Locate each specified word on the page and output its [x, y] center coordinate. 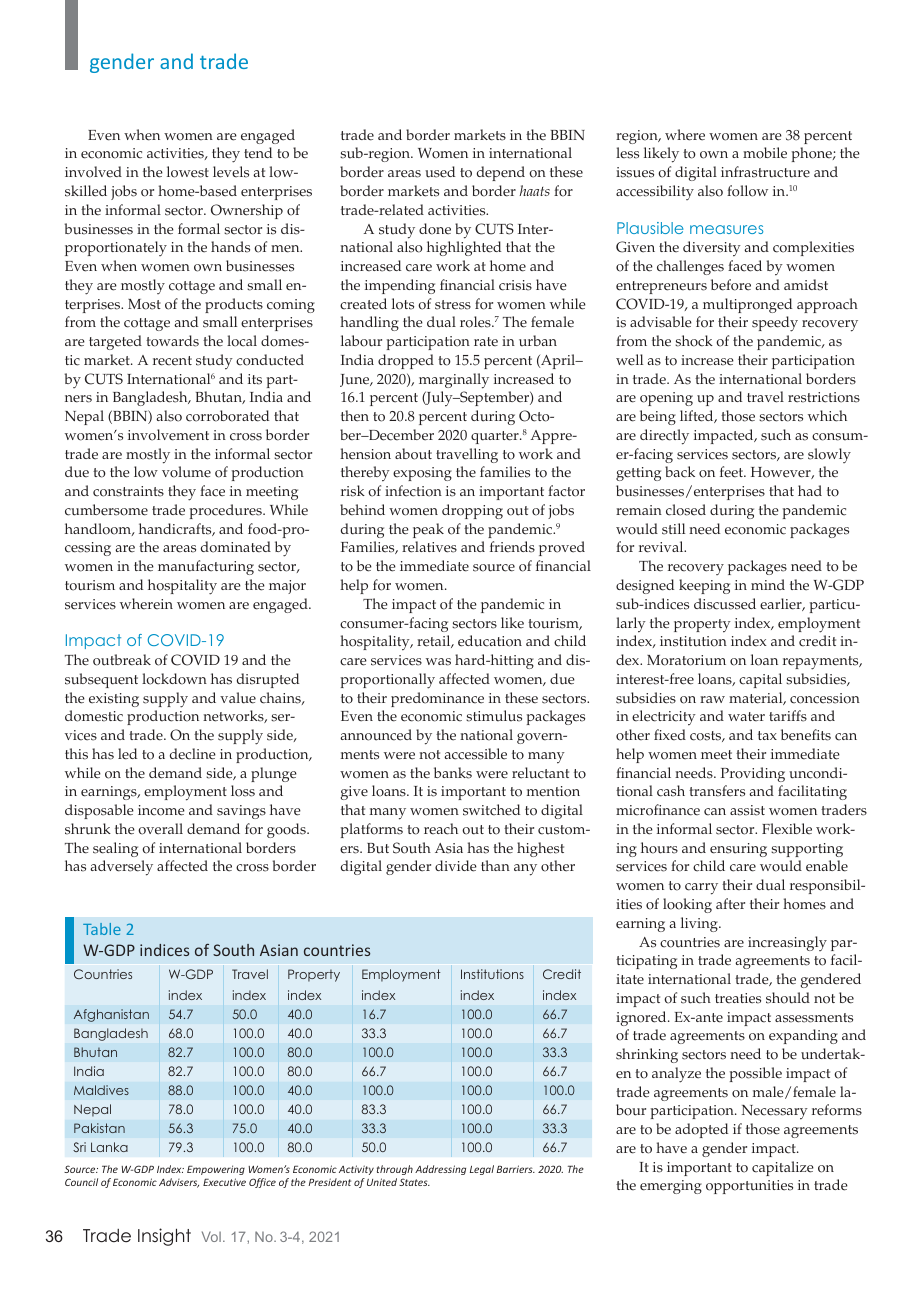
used [440, 172]
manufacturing [206, 567]
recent [172, 361]
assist [747, 810]
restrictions [824, 397]
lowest [188, 172]
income [161, 810]
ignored [642, 1018]
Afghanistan [111, 1015]
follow [747, 191]
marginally [454, 381]
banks [453, 773]
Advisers [179, 1183]
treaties [738, 998]
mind [768, 584]
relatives [429, 547]
